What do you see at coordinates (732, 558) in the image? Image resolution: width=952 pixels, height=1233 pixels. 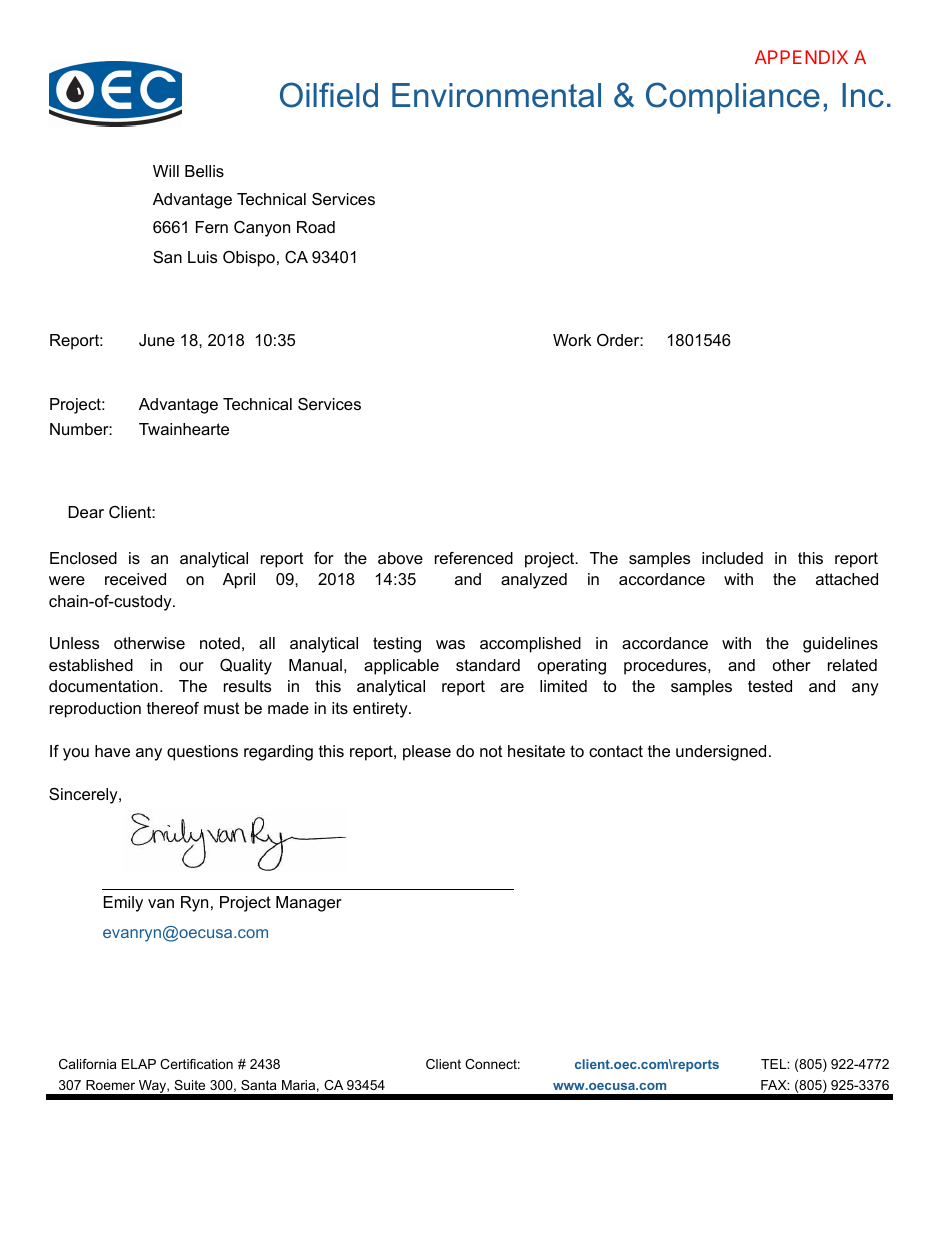 I see `included` at bounding box center [732, 558].
